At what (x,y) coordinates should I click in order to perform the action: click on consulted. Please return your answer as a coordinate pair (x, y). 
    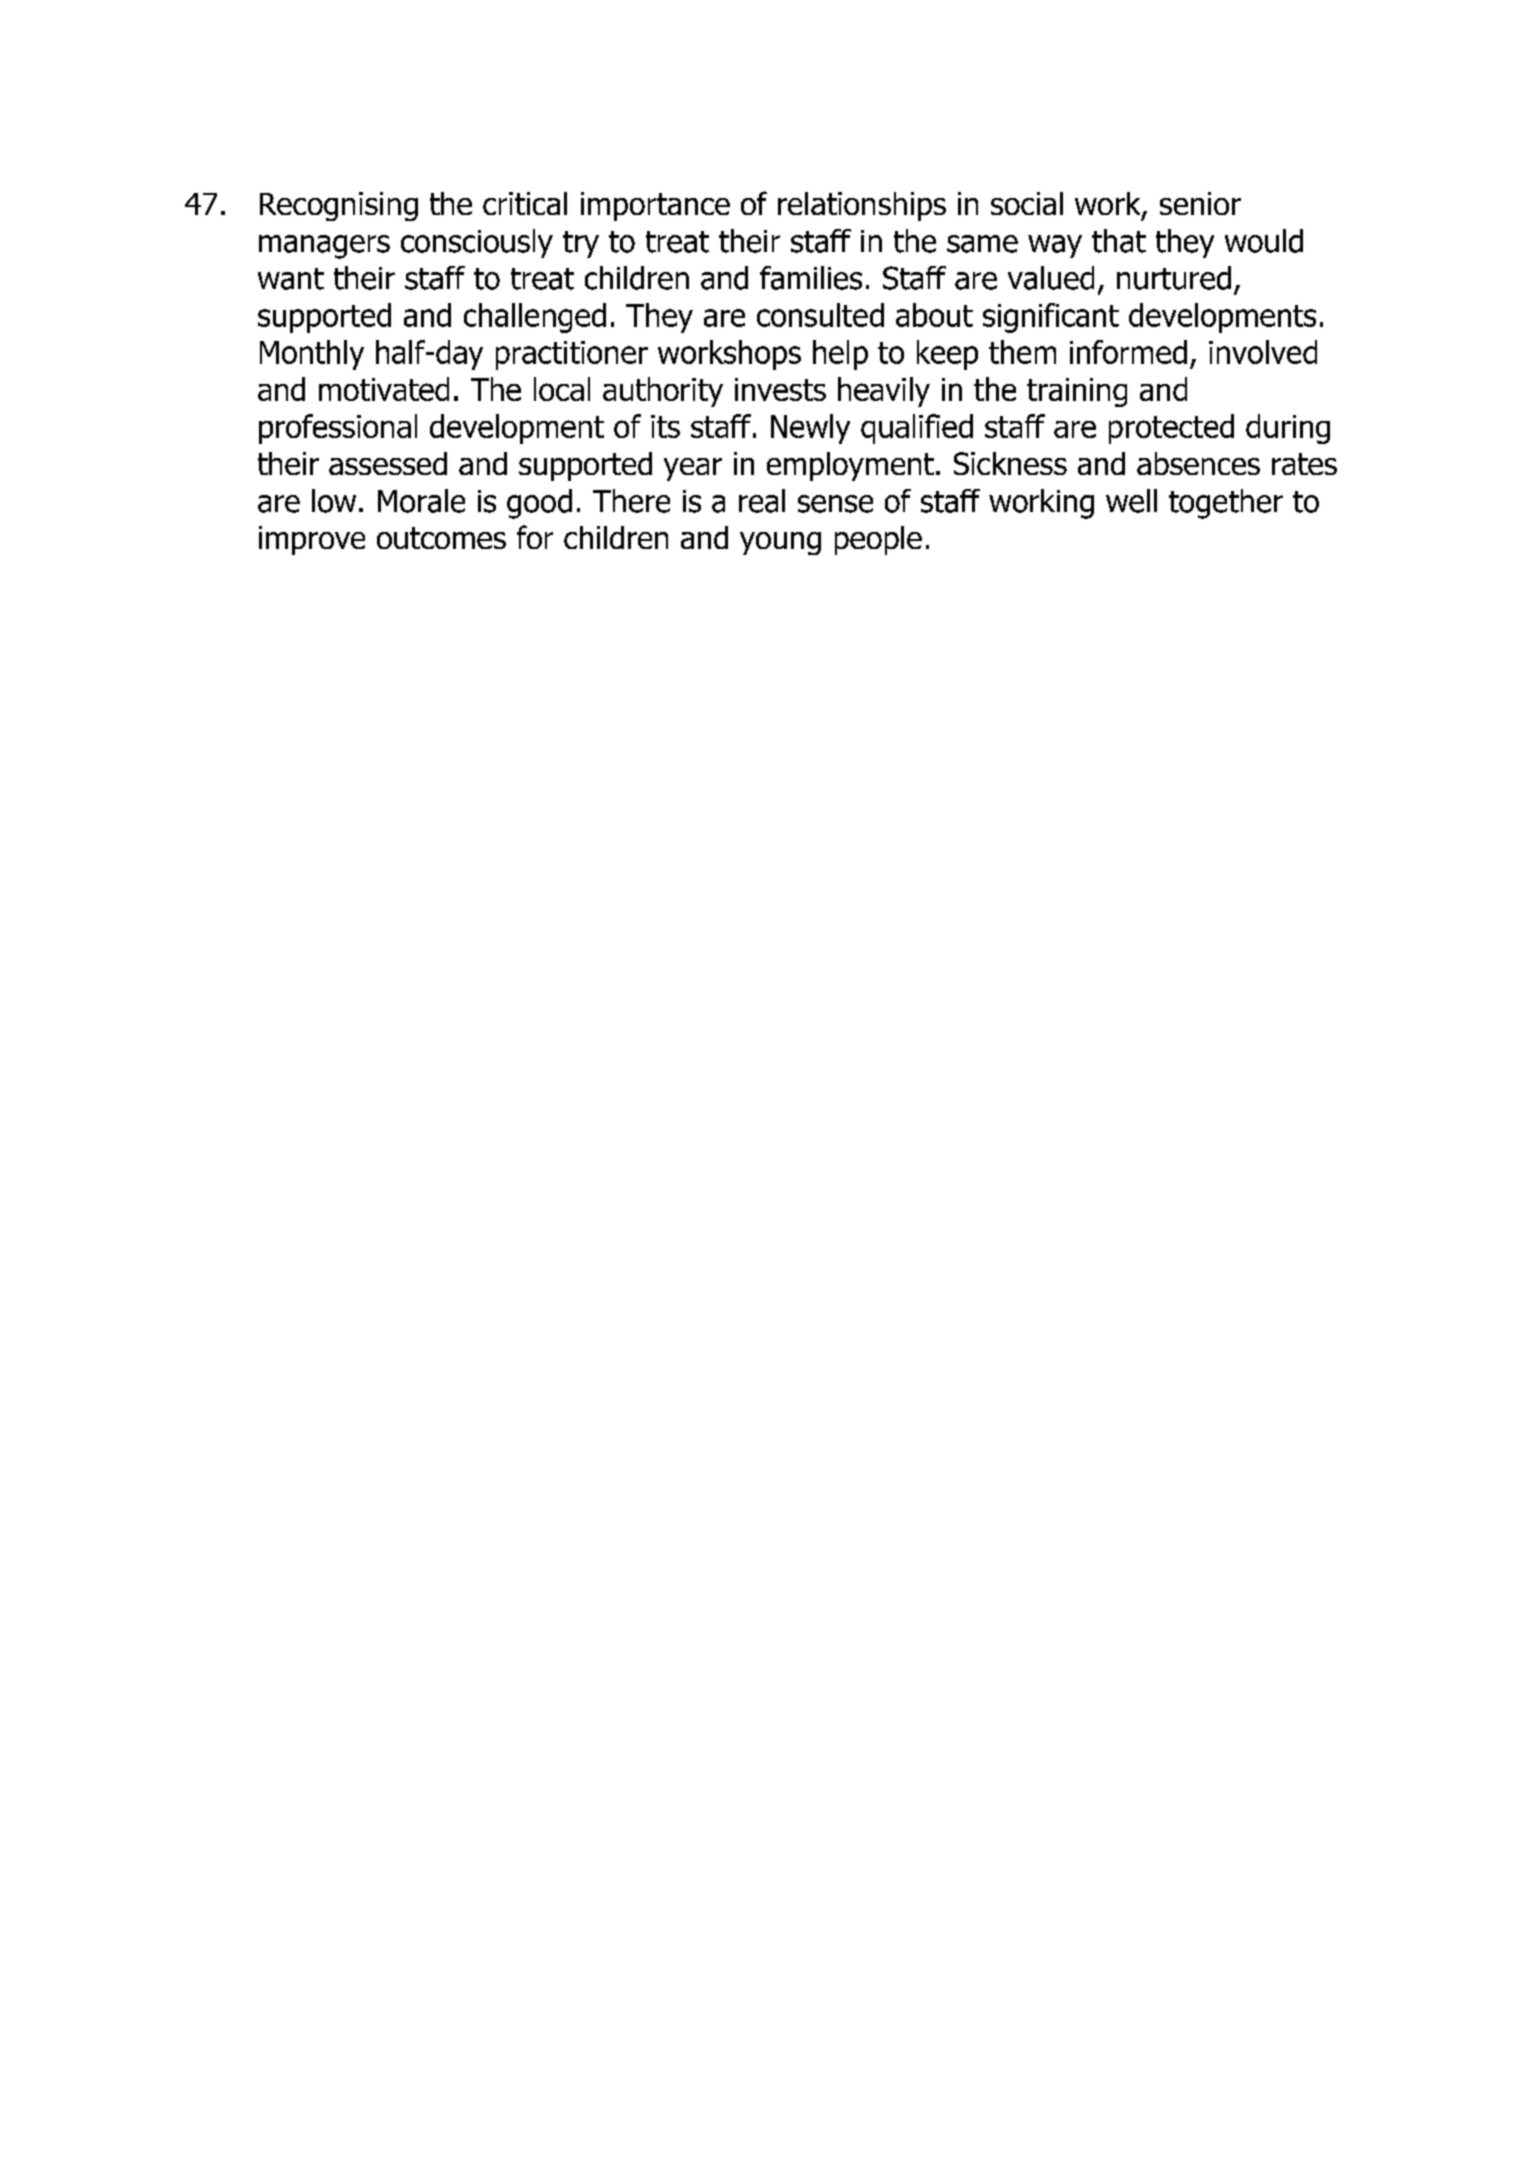
    Looking at the image, I should click on (820, 315).
